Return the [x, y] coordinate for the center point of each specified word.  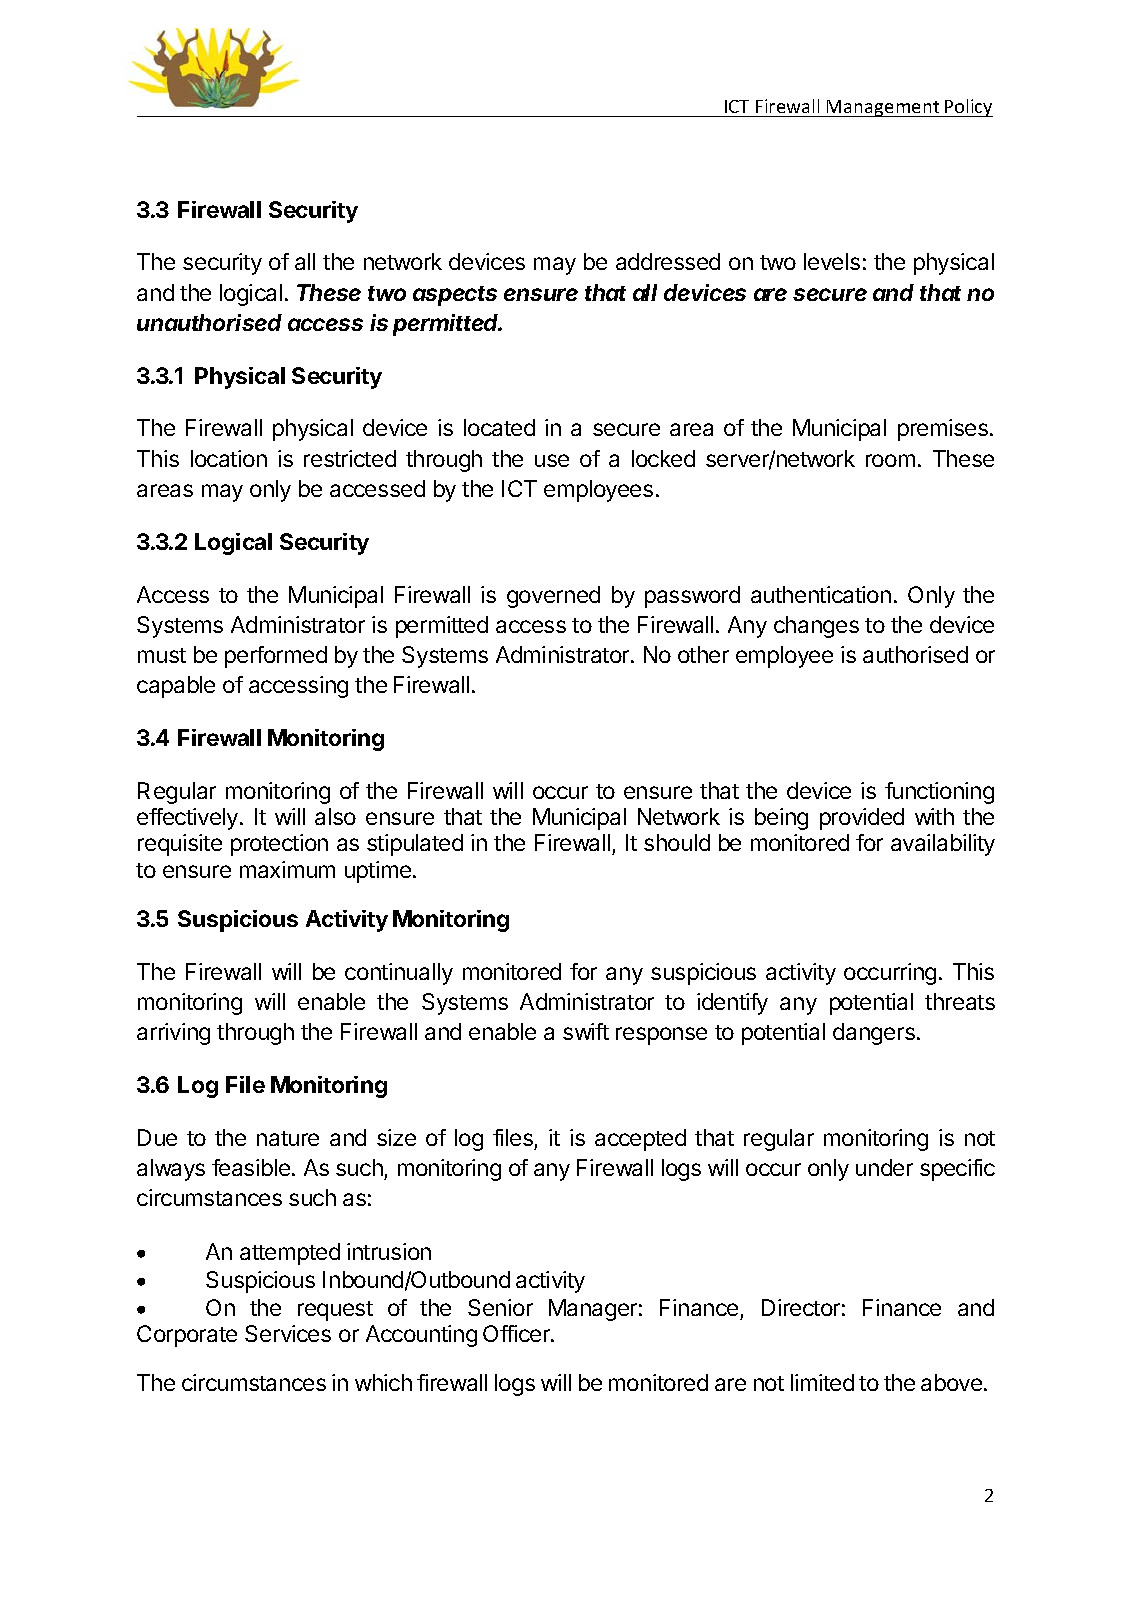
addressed [668, 261]
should [677, 842]
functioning [939, 793]
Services [288, 1333]
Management [883, 108]
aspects [455, 296]
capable [176, 687]
